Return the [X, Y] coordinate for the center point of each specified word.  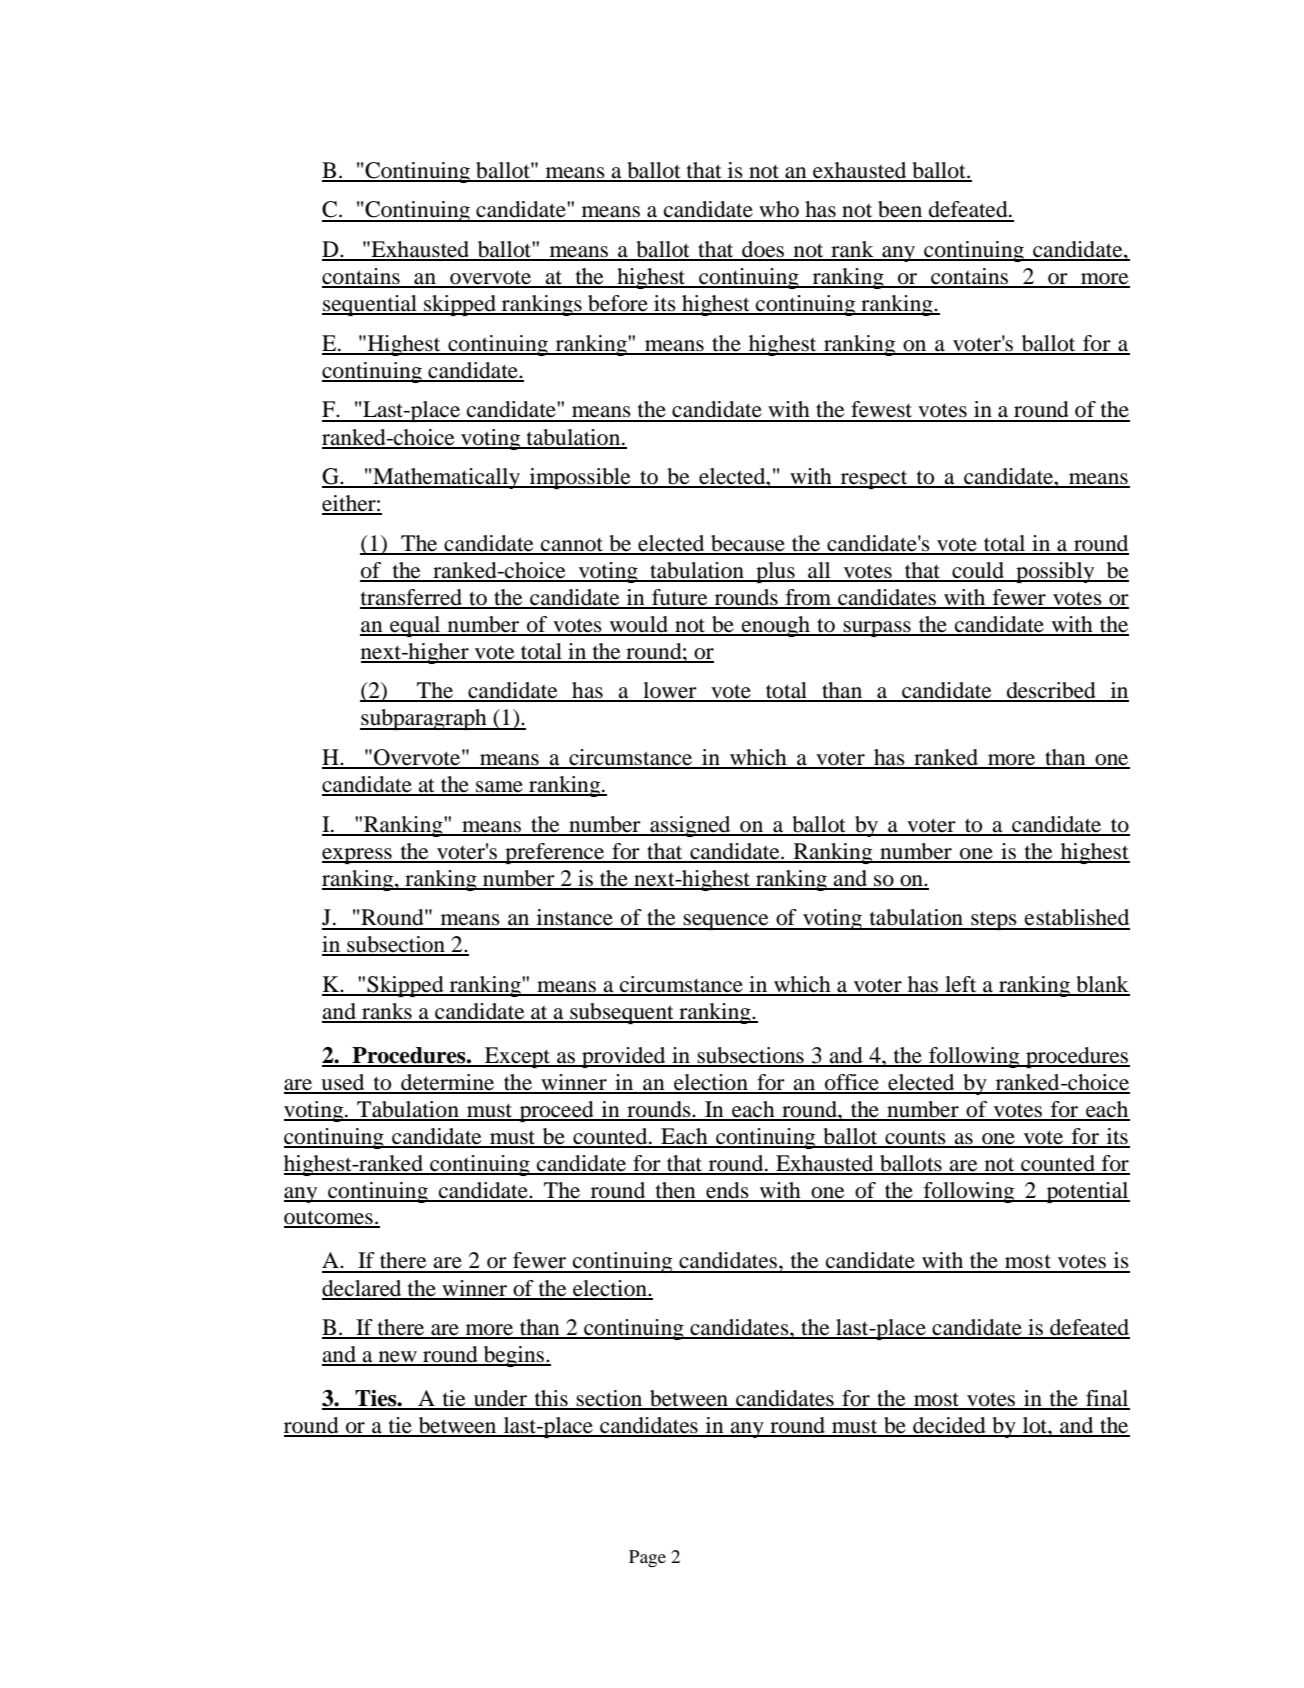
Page [647, 1558]
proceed [557, 1111]
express [358, 856]
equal [415, 626]
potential [1087, 1192]
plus [775, 572]
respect [874, 480]
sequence [726, 922]
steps [994, 920]
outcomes [329, 1218]
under [501, 1399]
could [978, 571]
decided [949, 1426]
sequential [370, 305]
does [763, 250]
